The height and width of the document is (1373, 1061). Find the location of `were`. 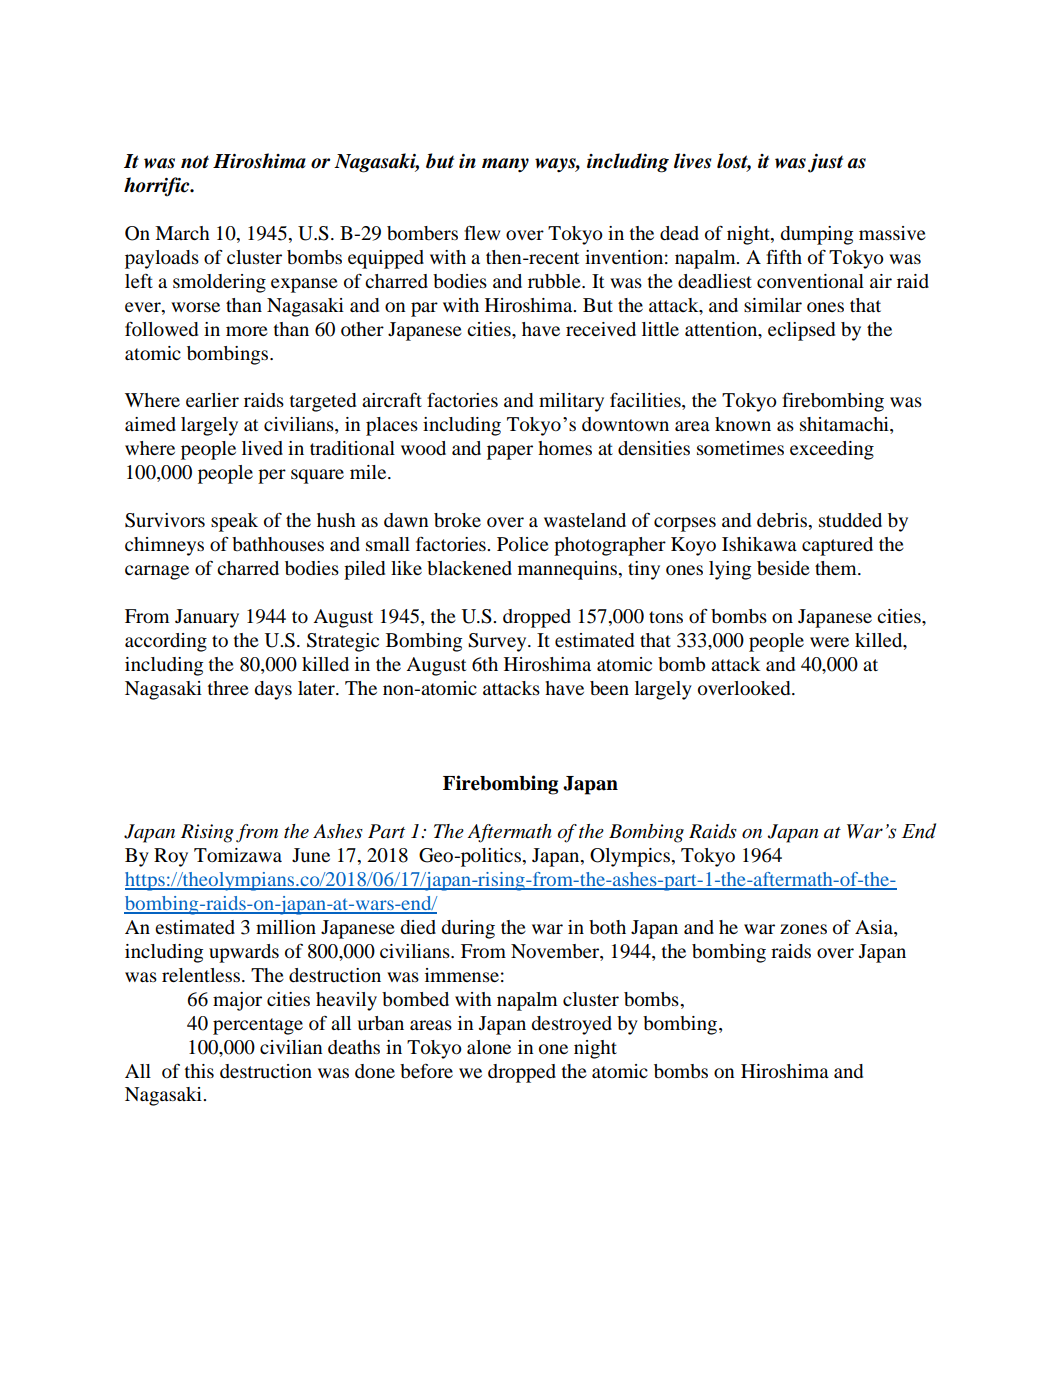

were is located at coordinates (829, 642).
